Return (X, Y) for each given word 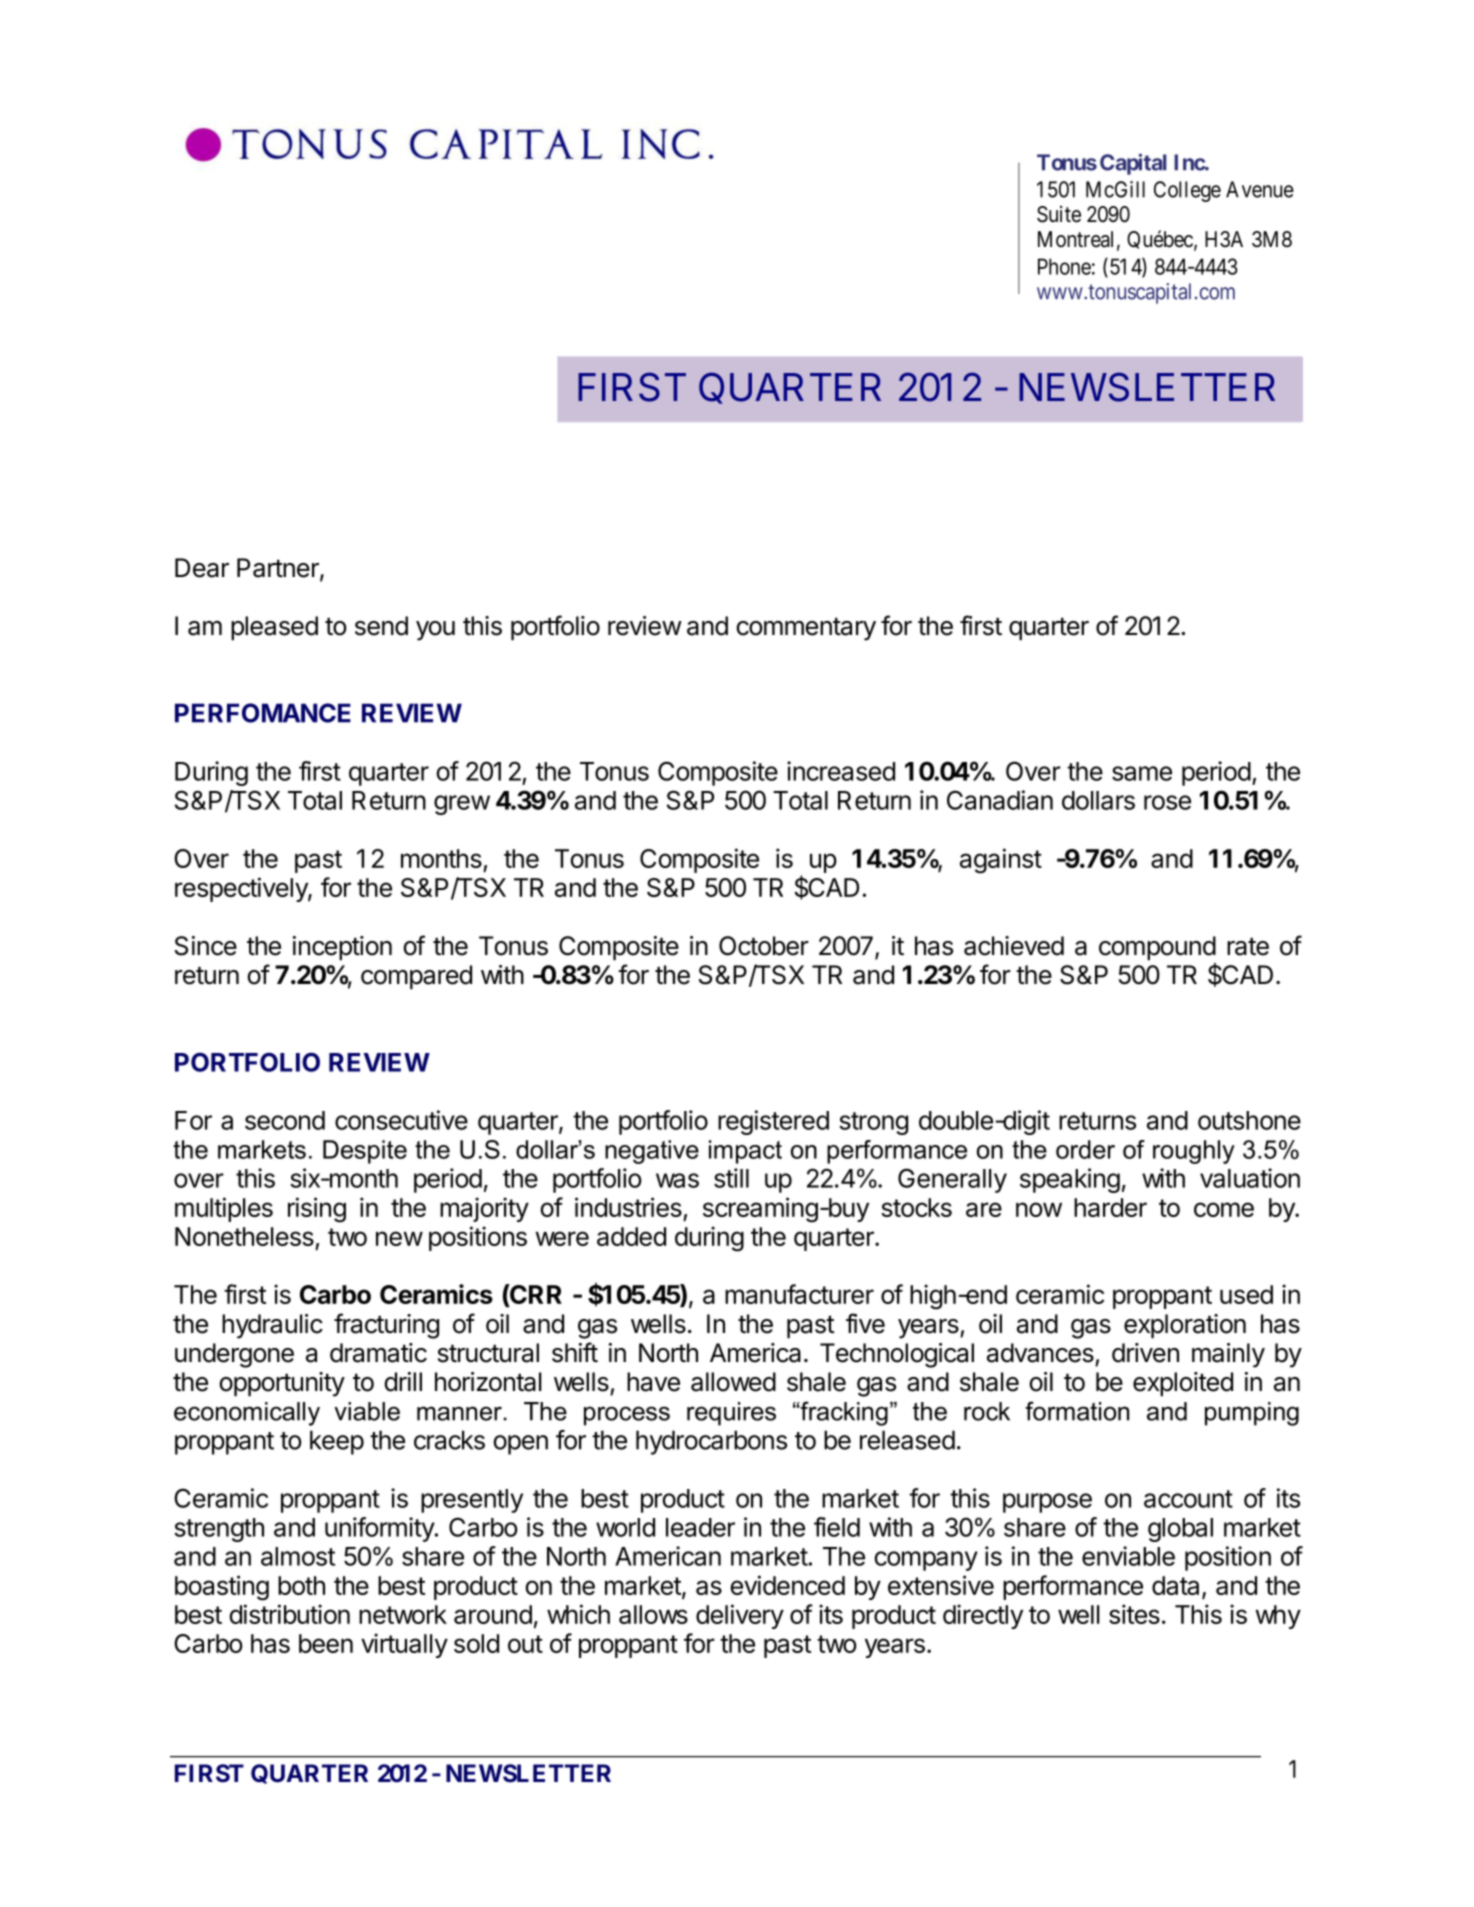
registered (773, 1122)
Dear (202, 568)
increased (841, 771)
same (1142, 773)
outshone (1249, 1120)
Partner (279, 569)
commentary (806, 629)
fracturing (386, 1326)
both (301, 1585)
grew (462, 805)
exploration (1185, 1326)
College (1187, 191)
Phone (1064, 266)
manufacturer (799, 1294)
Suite (1059, 214)
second (285, 1120)
